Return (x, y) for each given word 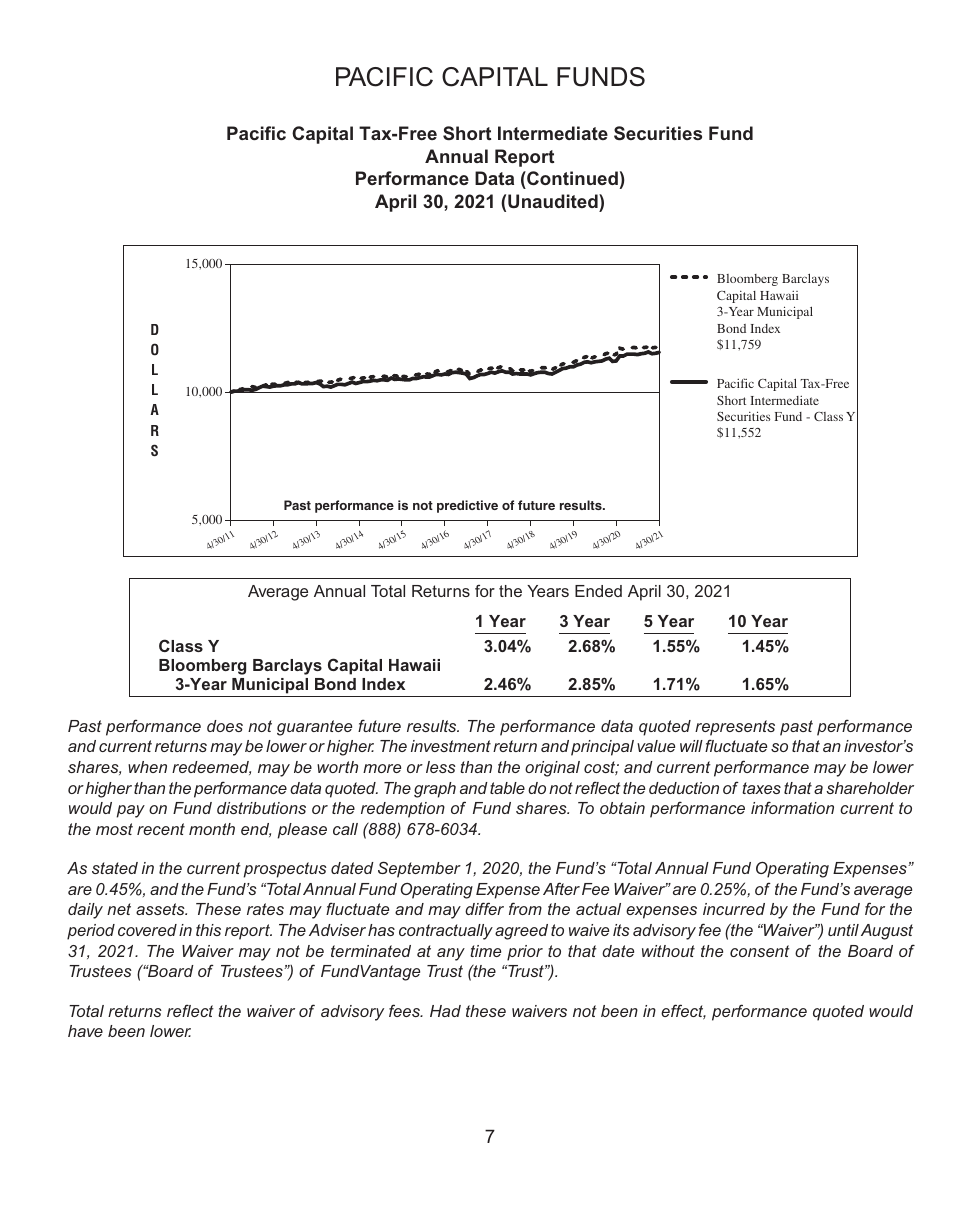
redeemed (211, 768)
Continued (571, 180)
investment (451, 746)
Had (445, 1011)
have (85, 1031)
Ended (598, 591)
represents (735, 728)
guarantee (314, 728)
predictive (467, 506)
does (225, 726)
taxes (761, 788)
